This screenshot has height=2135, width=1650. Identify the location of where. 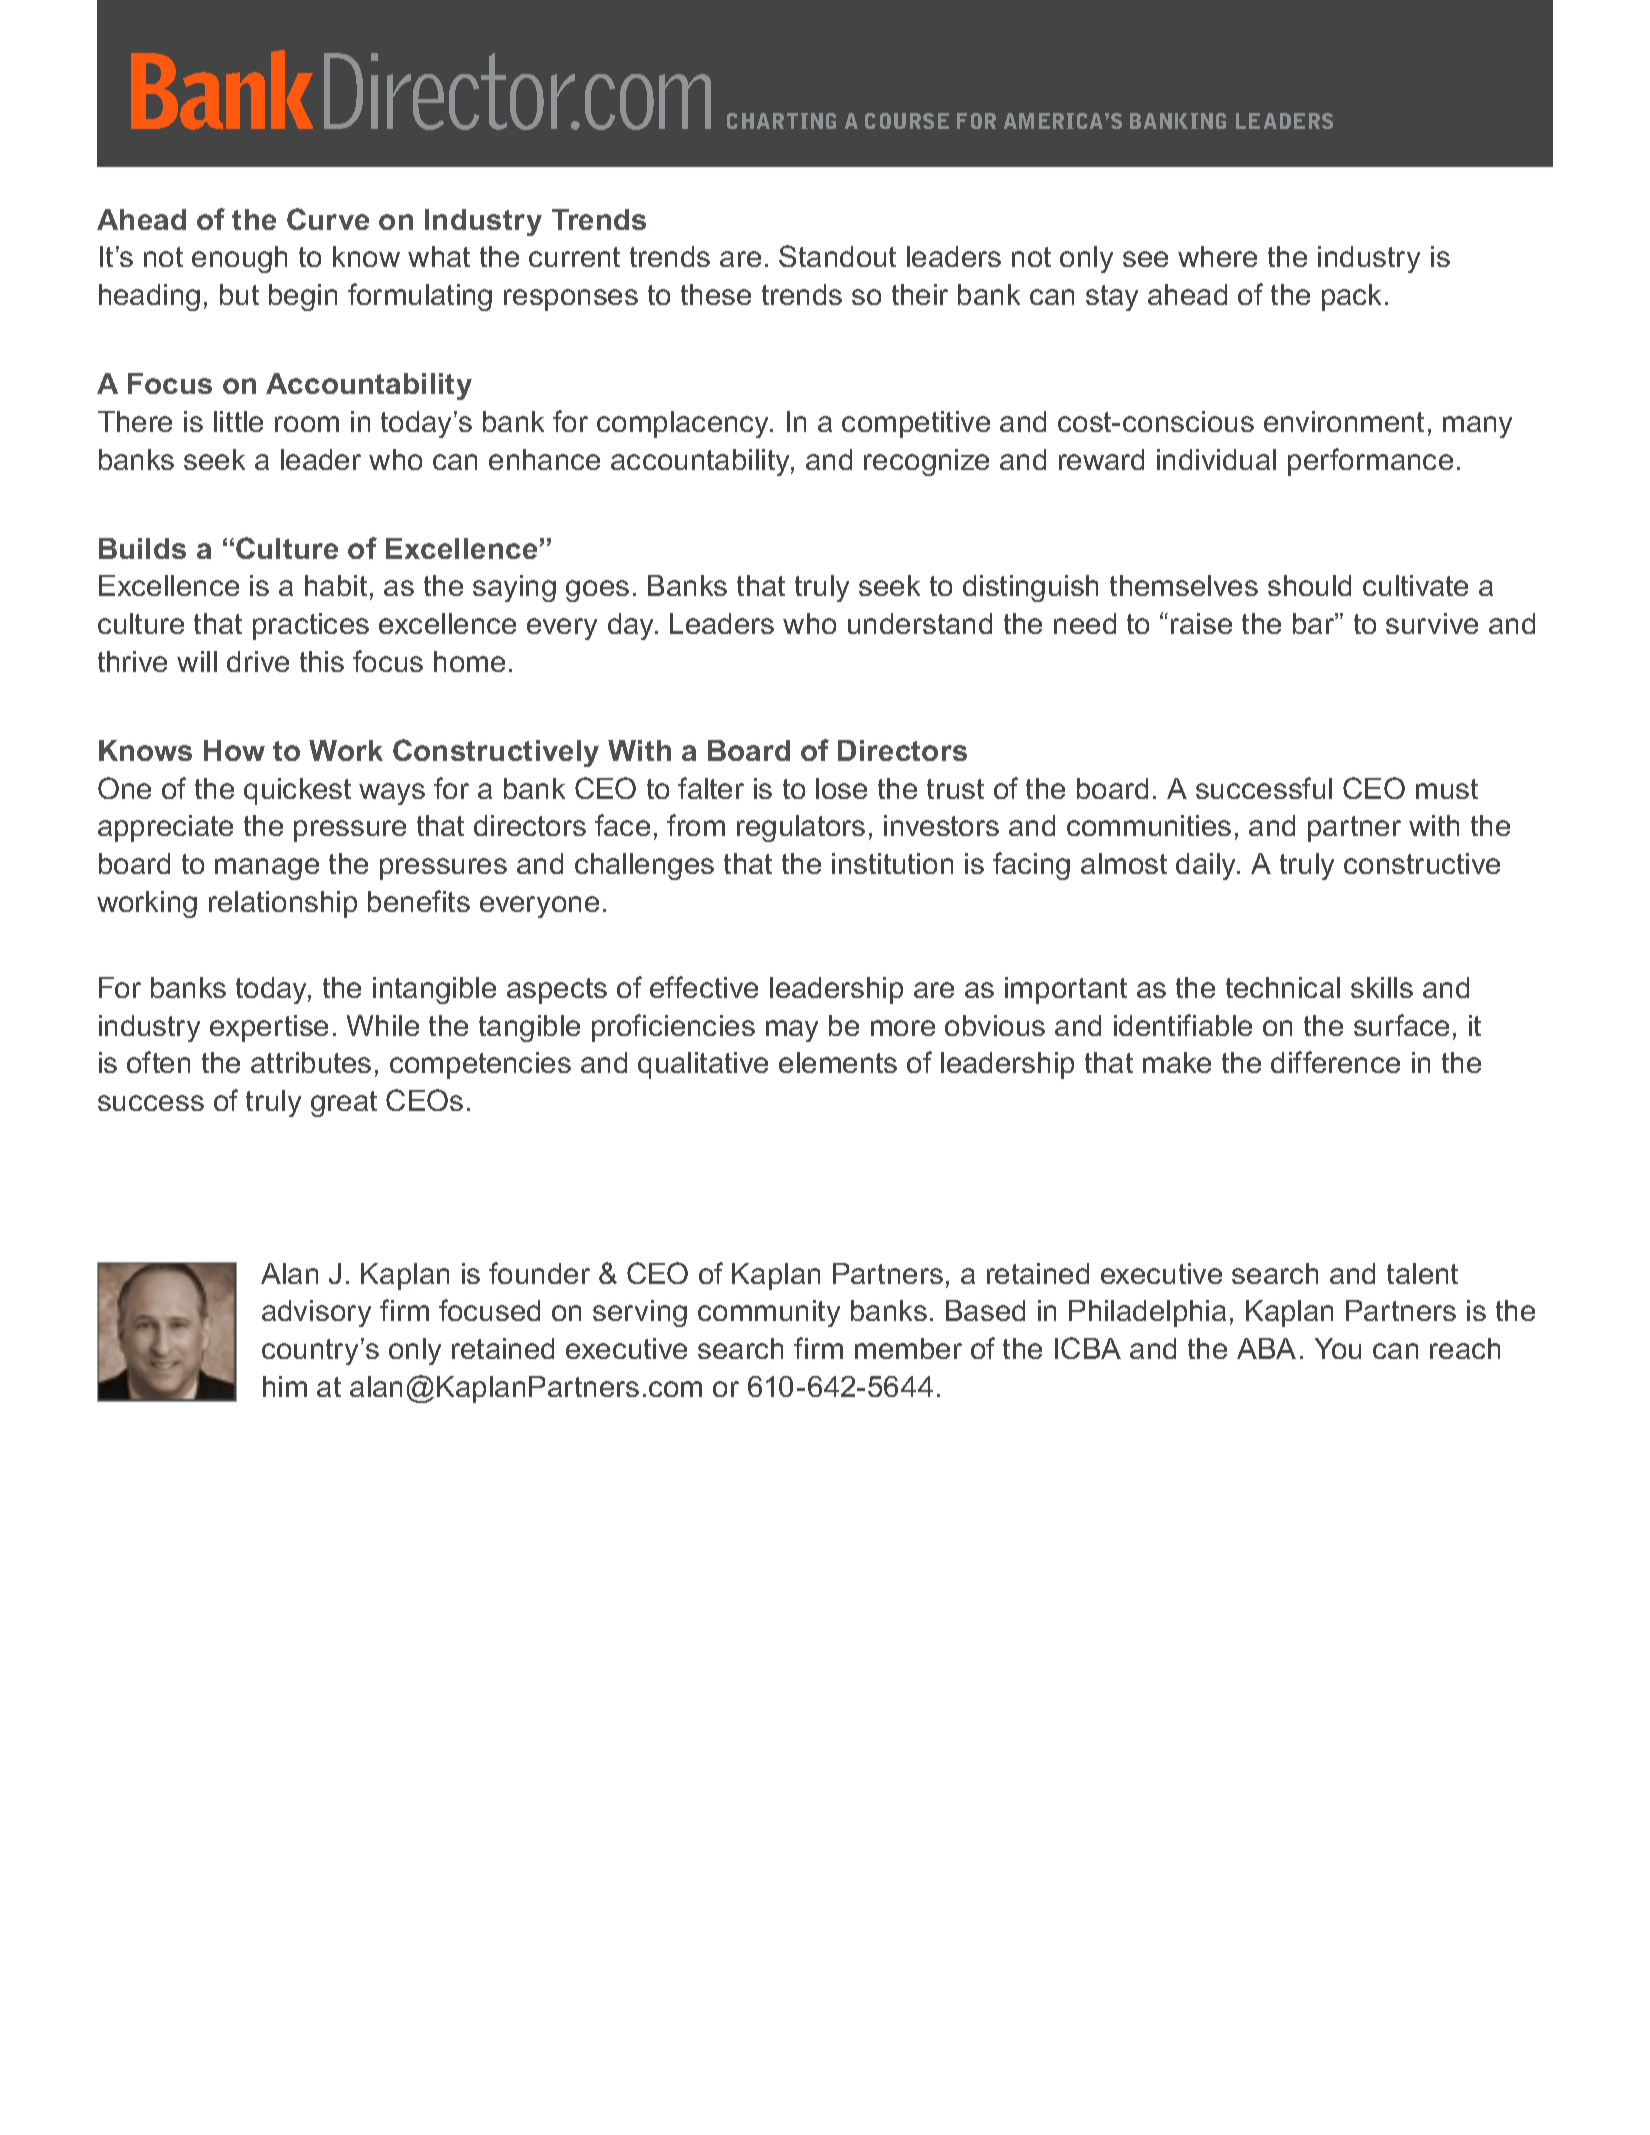
(1217, 256).
